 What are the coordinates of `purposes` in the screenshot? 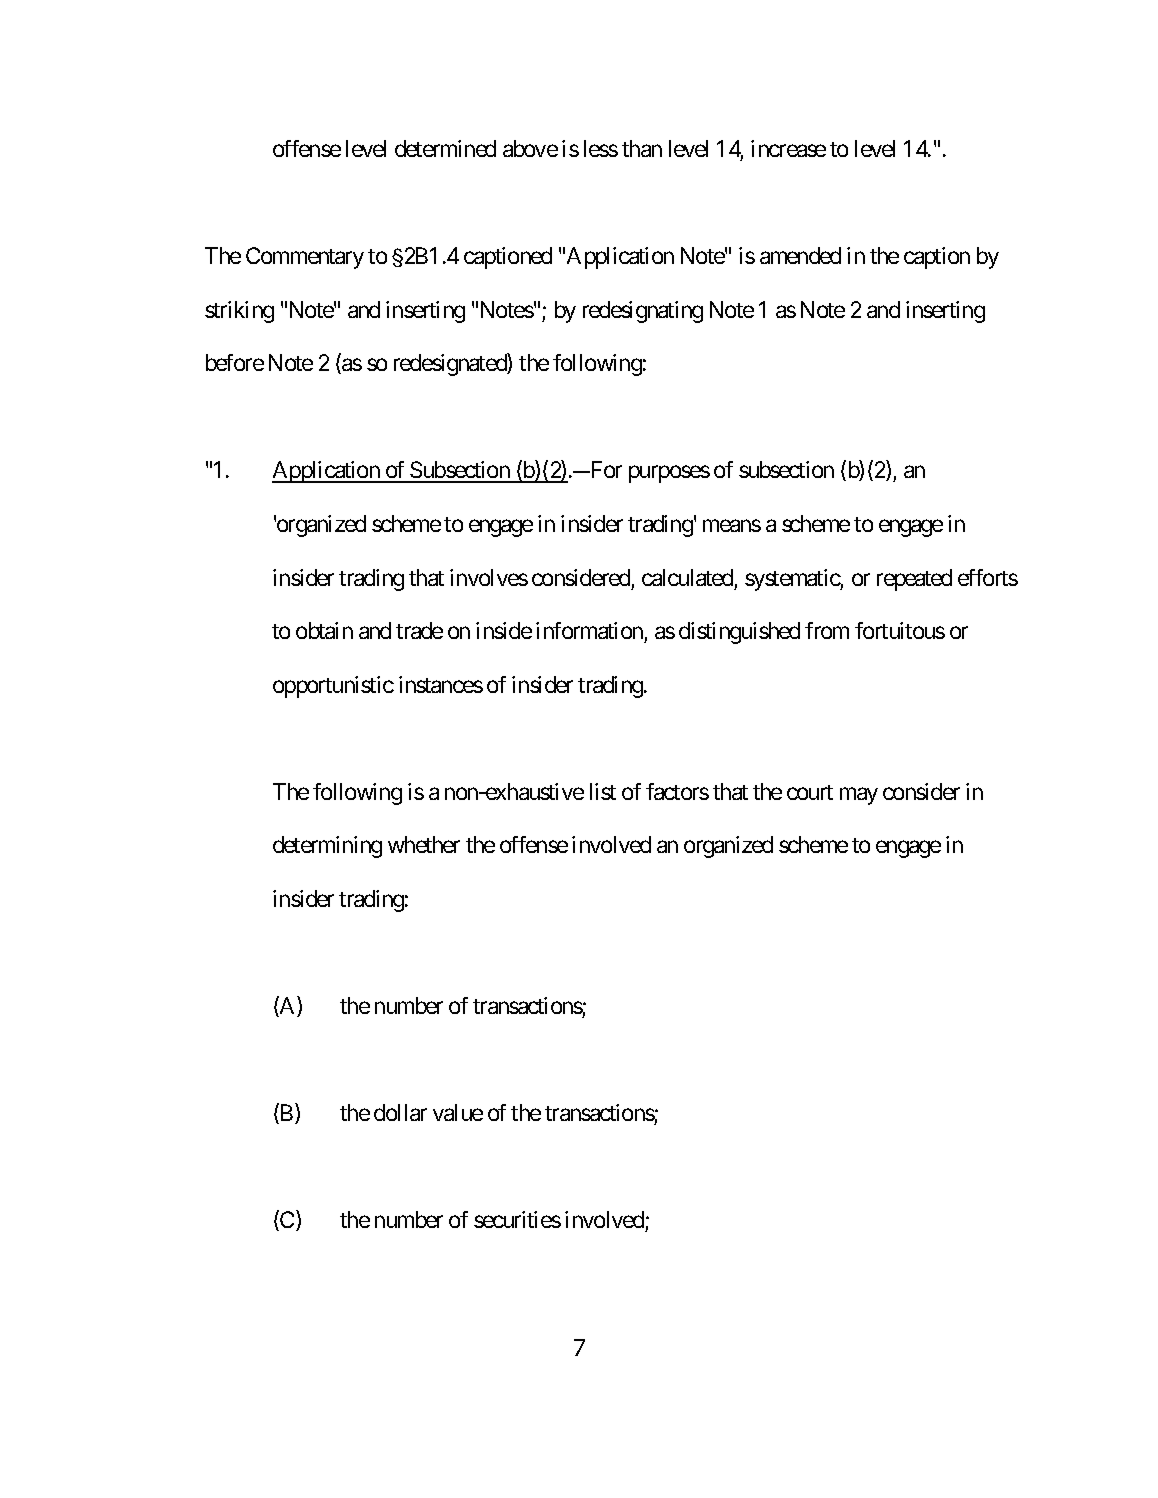 It's located at (669, 474).
